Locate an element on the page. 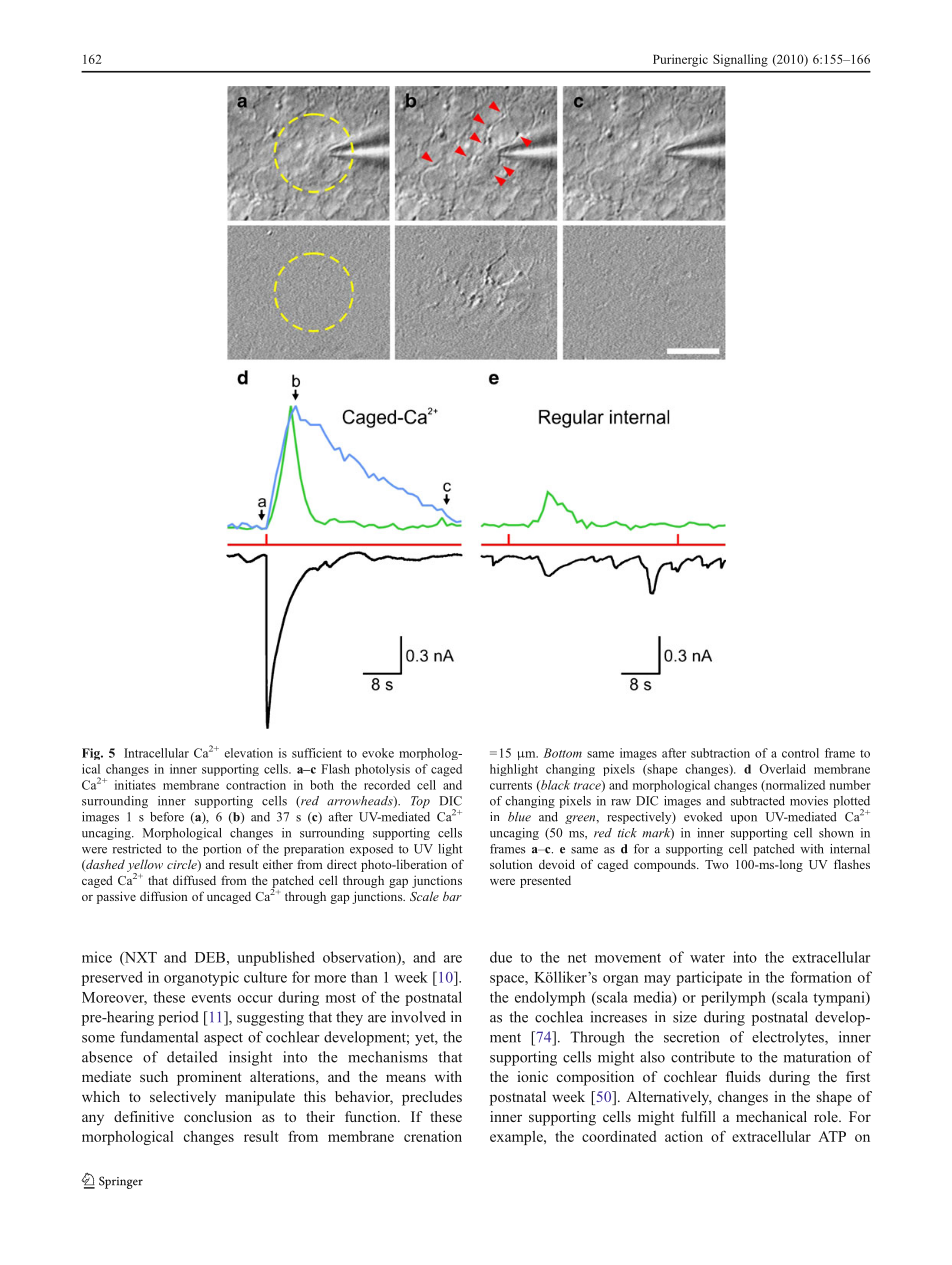  Bottom is located at coordinates (562, 753).
